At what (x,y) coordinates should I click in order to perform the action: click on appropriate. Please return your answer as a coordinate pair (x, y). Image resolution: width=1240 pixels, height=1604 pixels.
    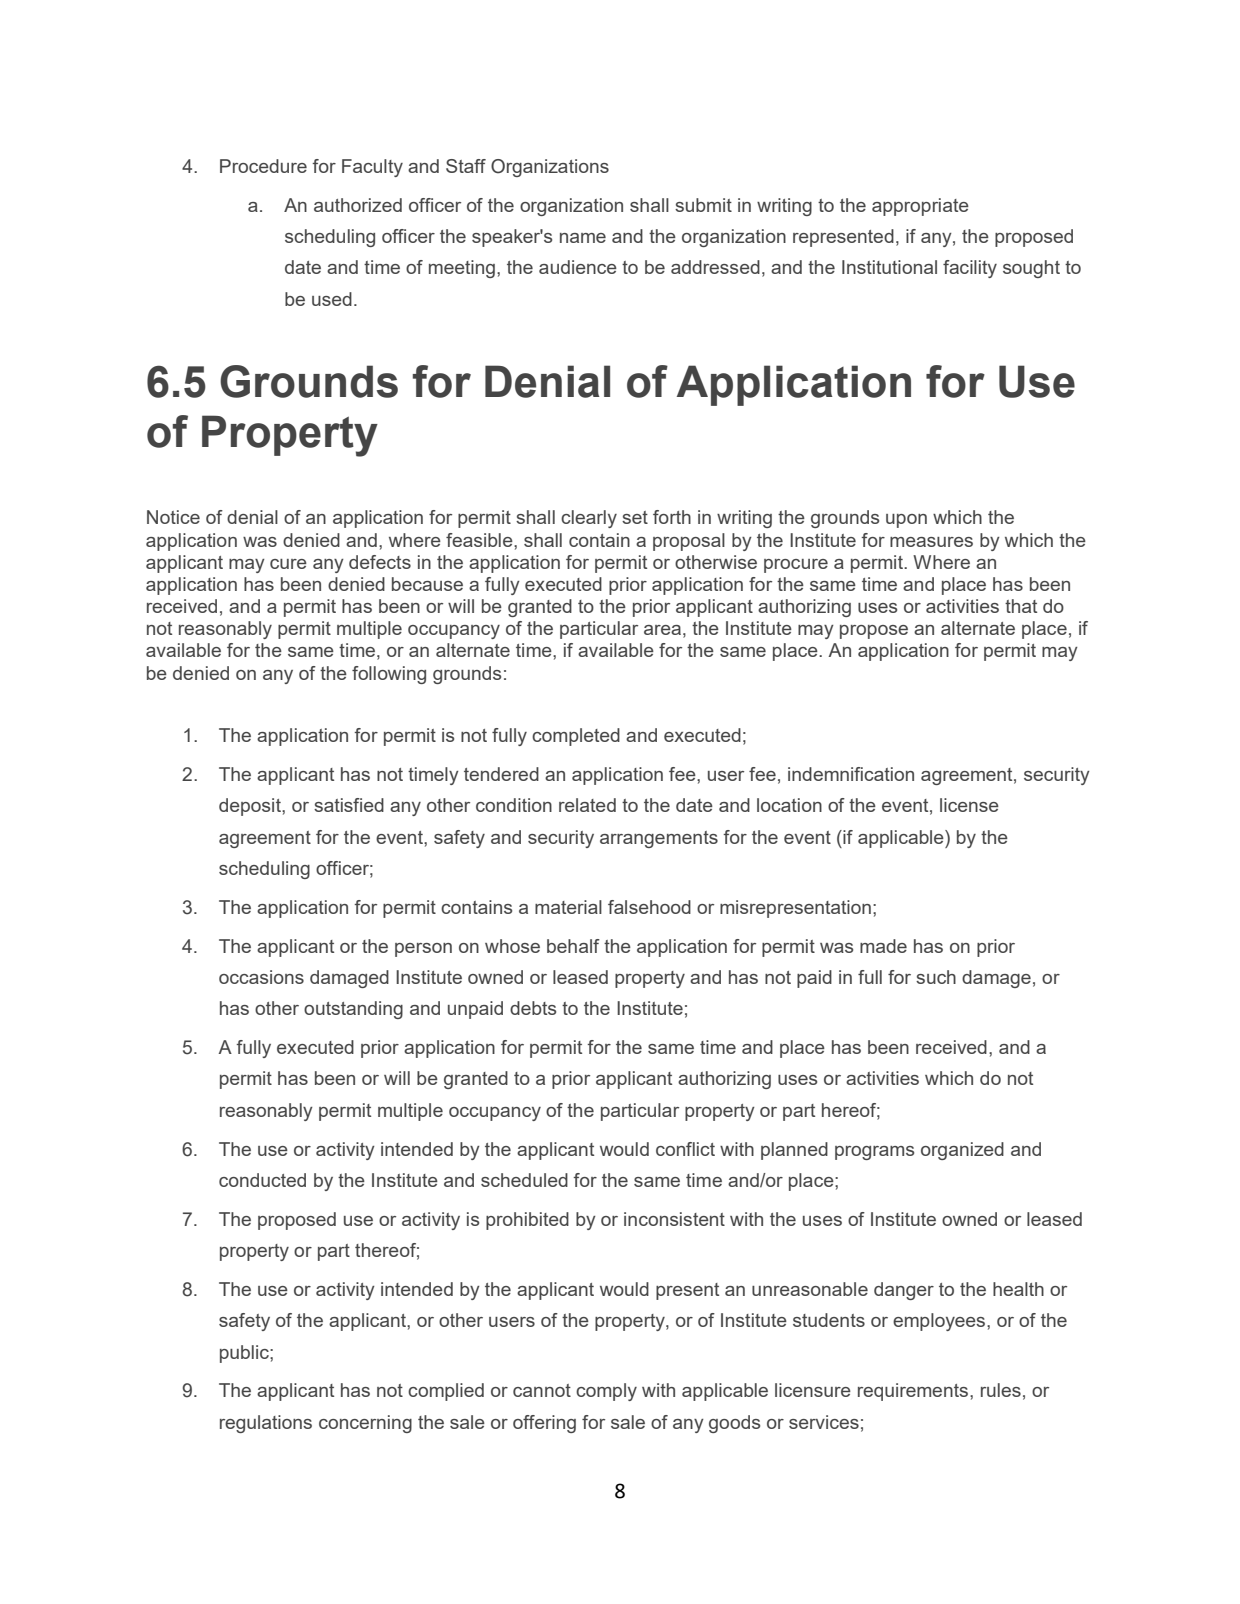
    Looking at the image, I should click on (920, 207).
